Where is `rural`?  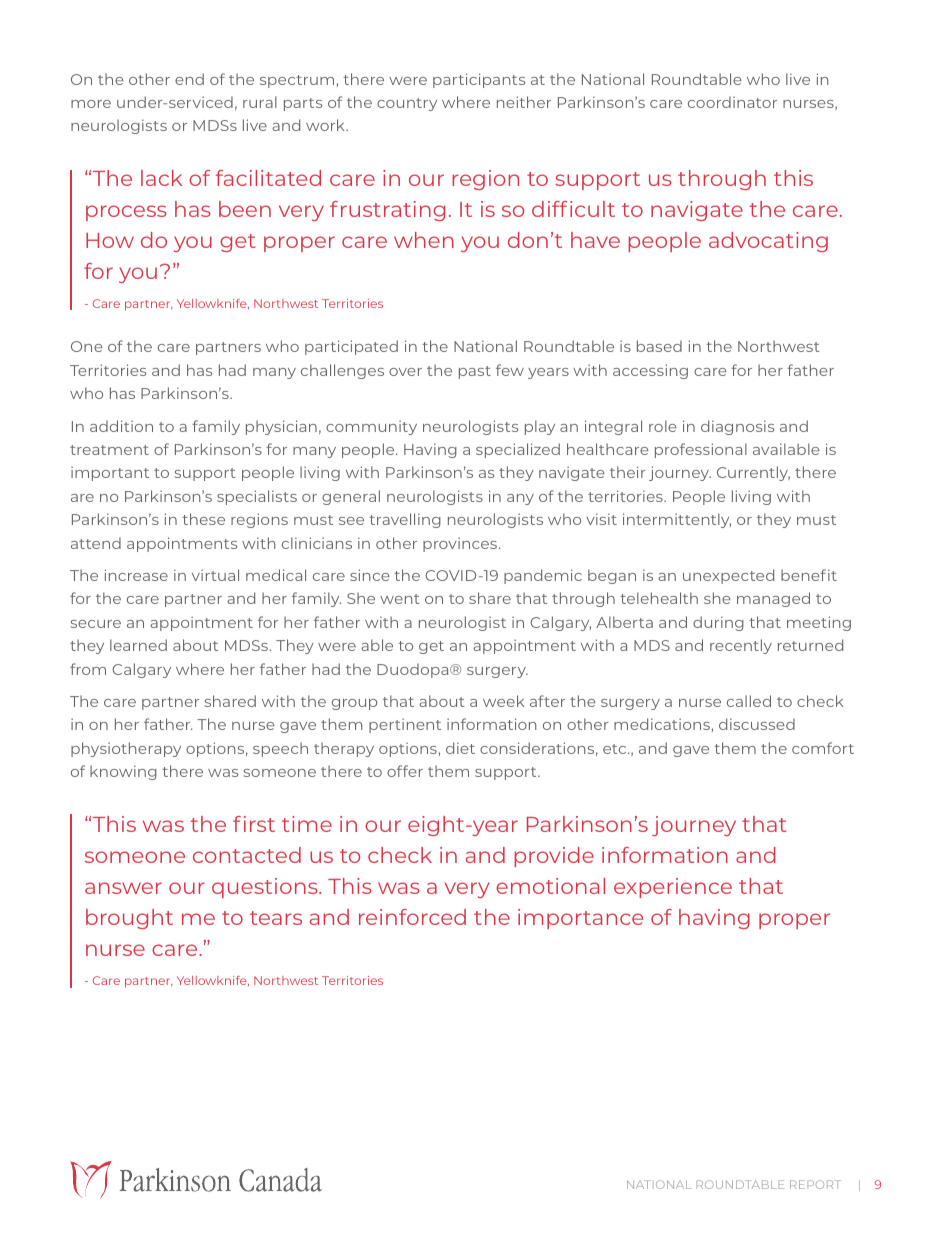
rural is located at coordinates (260, 102).
